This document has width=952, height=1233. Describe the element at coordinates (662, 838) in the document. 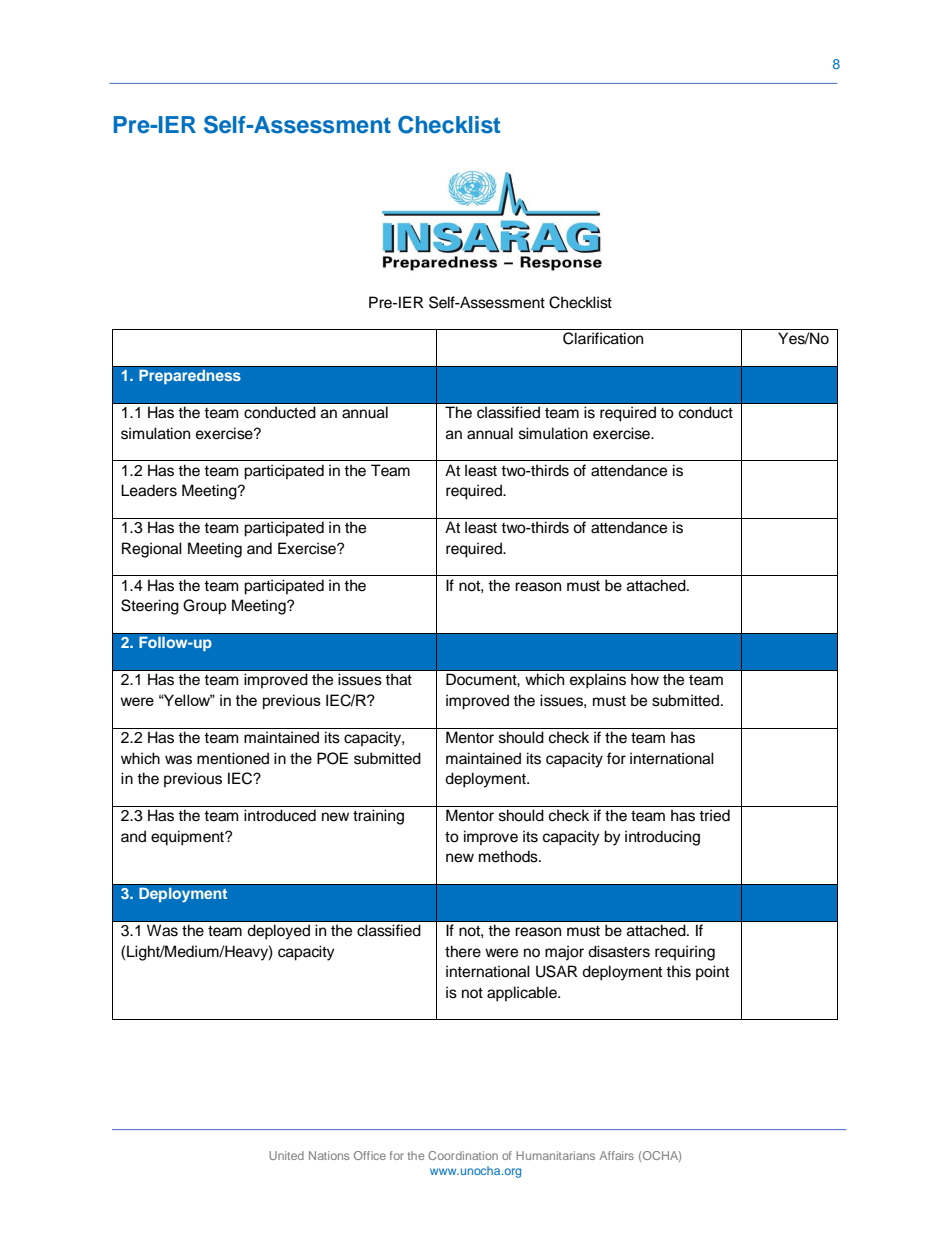

I see `introducing` at that location.
